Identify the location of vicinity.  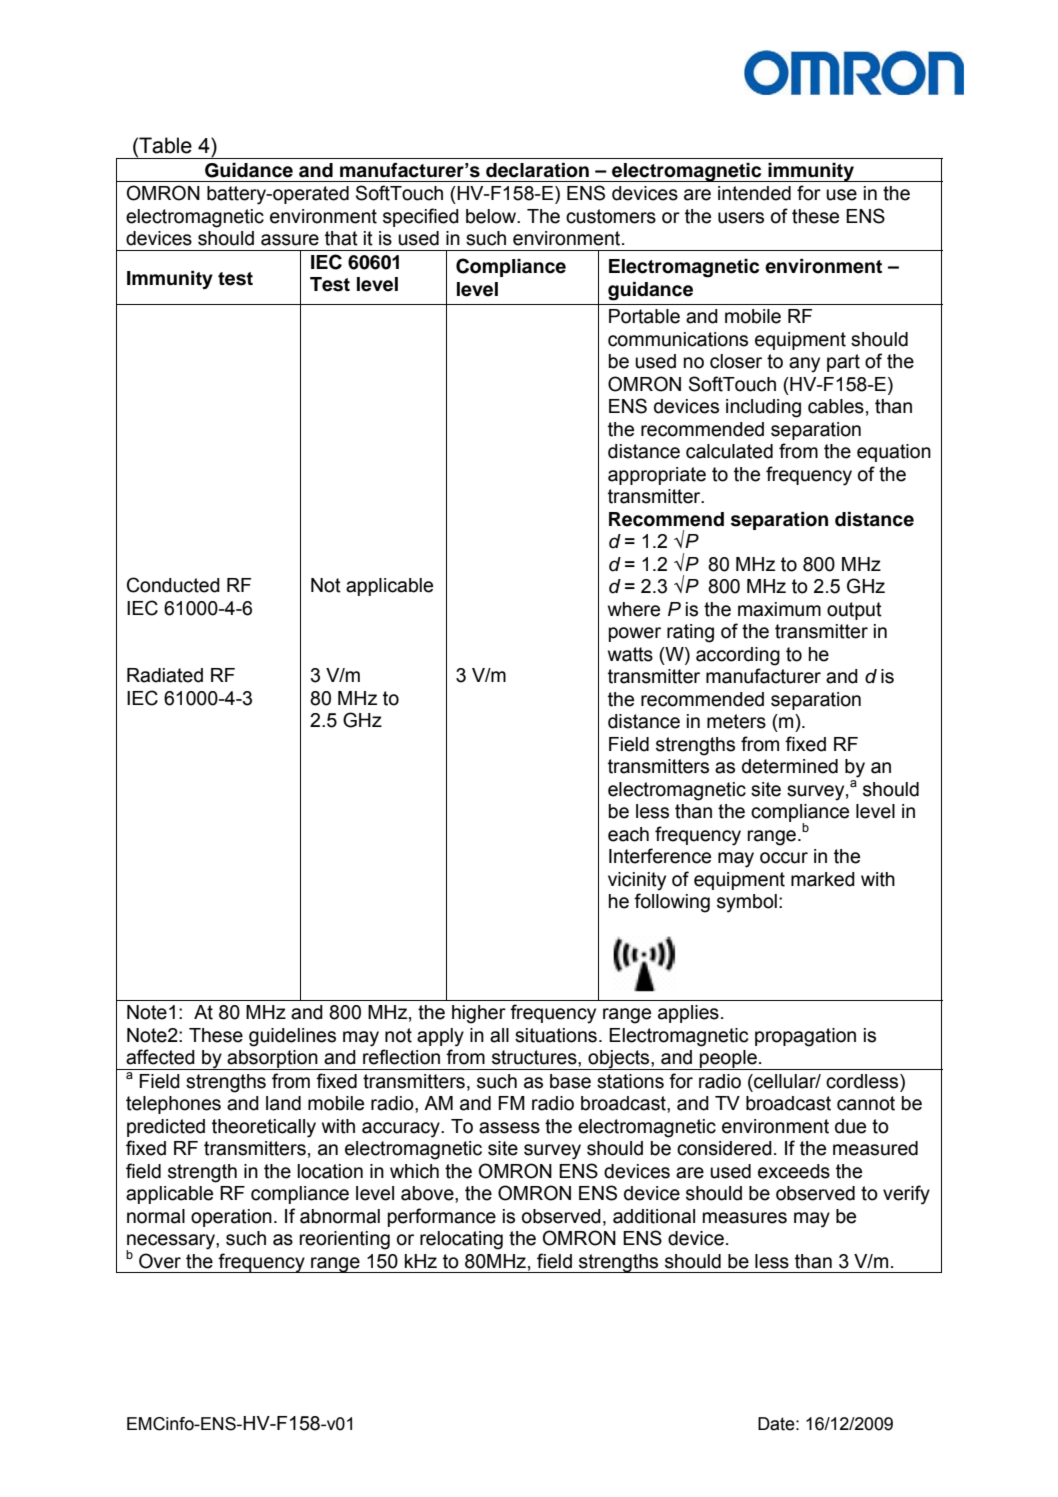
(637, 881).
